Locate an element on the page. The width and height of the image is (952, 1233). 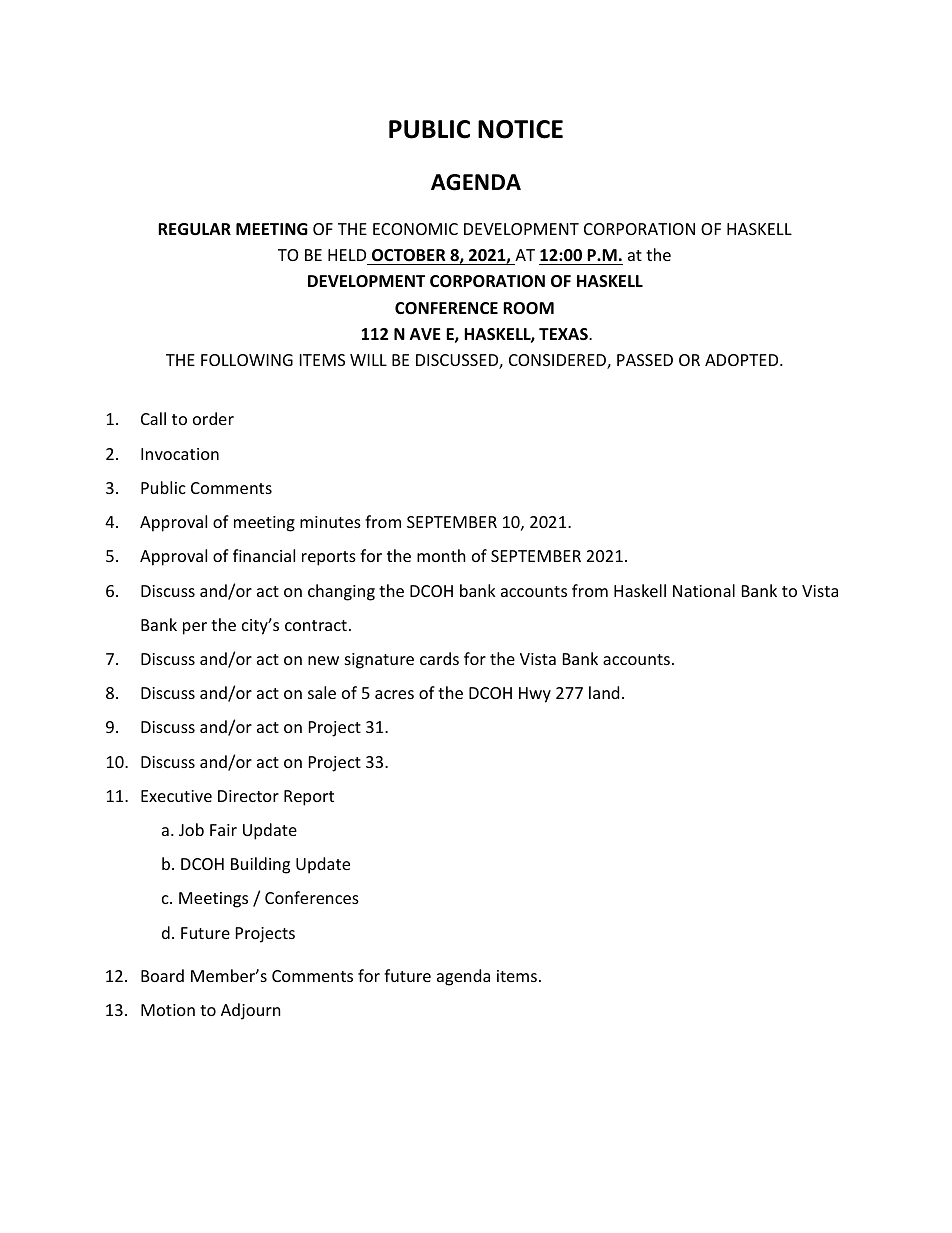
NOTICE is located at coordinates (520, 129).
